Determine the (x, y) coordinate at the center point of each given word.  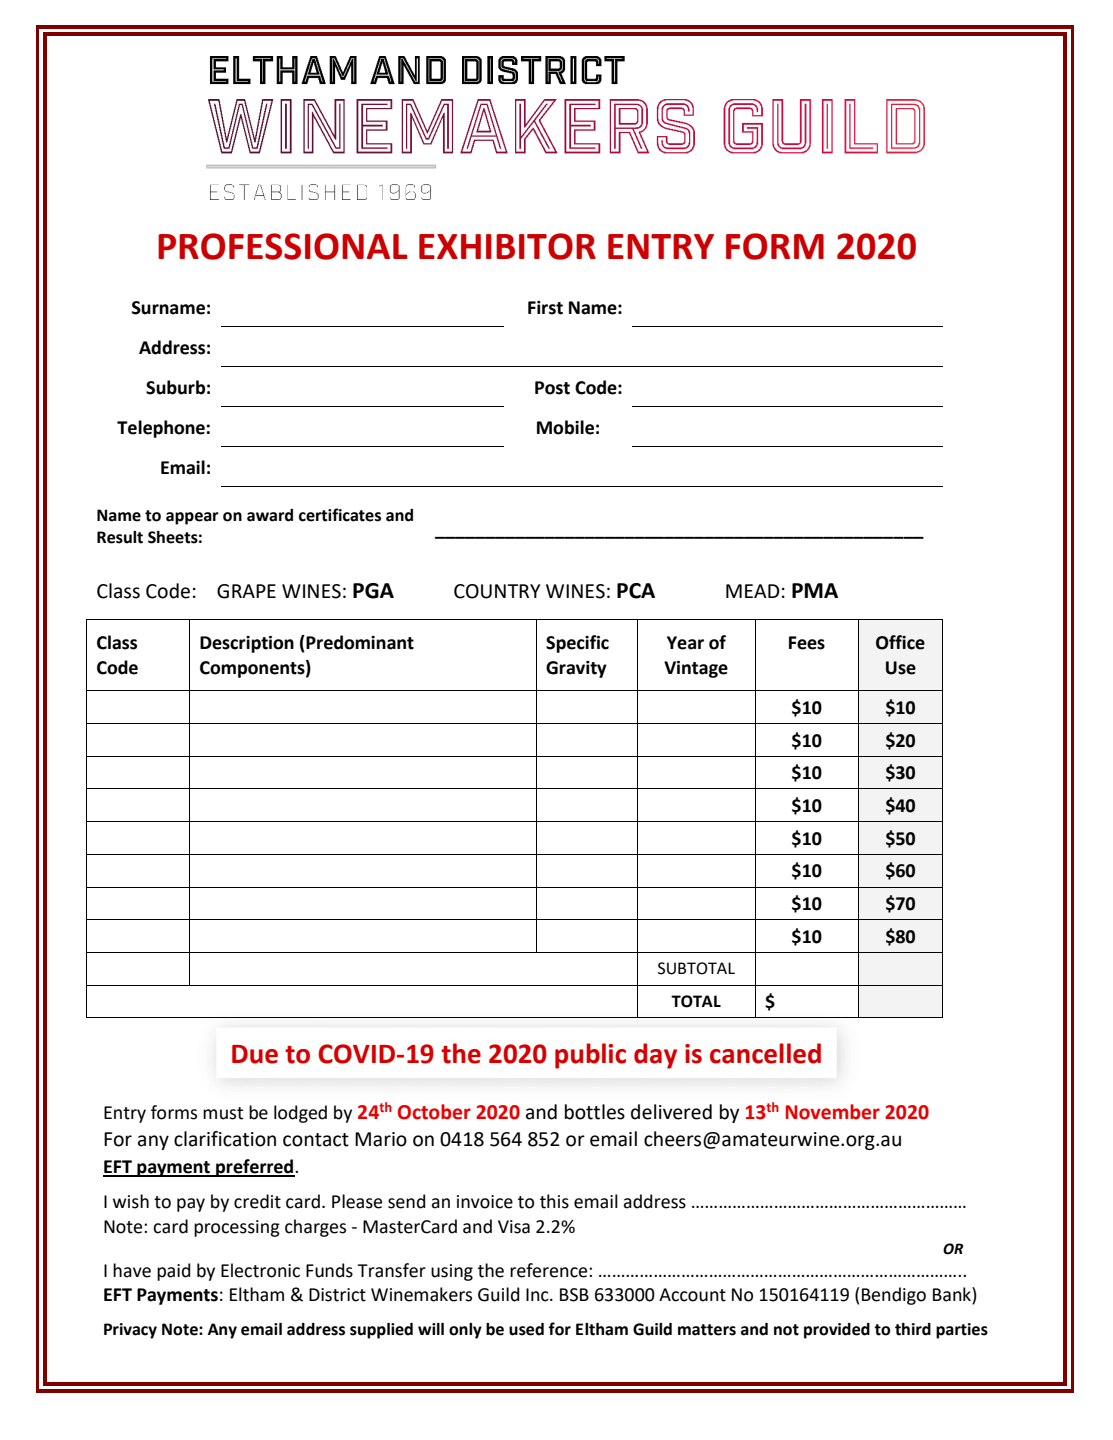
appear (192, 518)
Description (247, 644)
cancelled (765, 1053)
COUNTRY (497, 591)
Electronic (260, 1270)
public (590, 1056)
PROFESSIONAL (283, 246)
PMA (815, 590)
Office (900, 642)
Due (255, 1054)
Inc (538, 1295)
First (545, 308)
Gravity (576, 669)
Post (552, 388)
